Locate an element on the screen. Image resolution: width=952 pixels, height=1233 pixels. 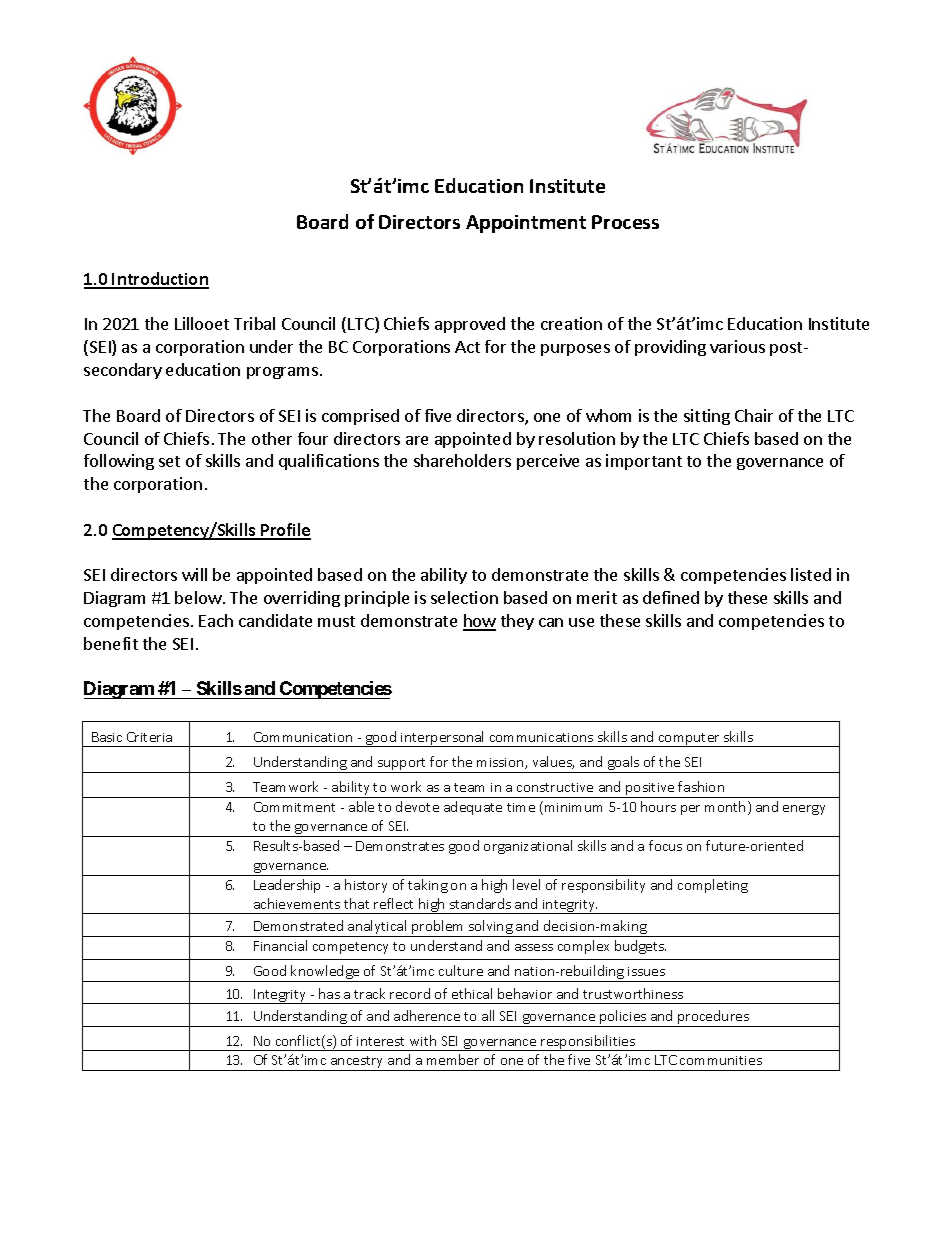
member is located at coordinates (453, 1059).
